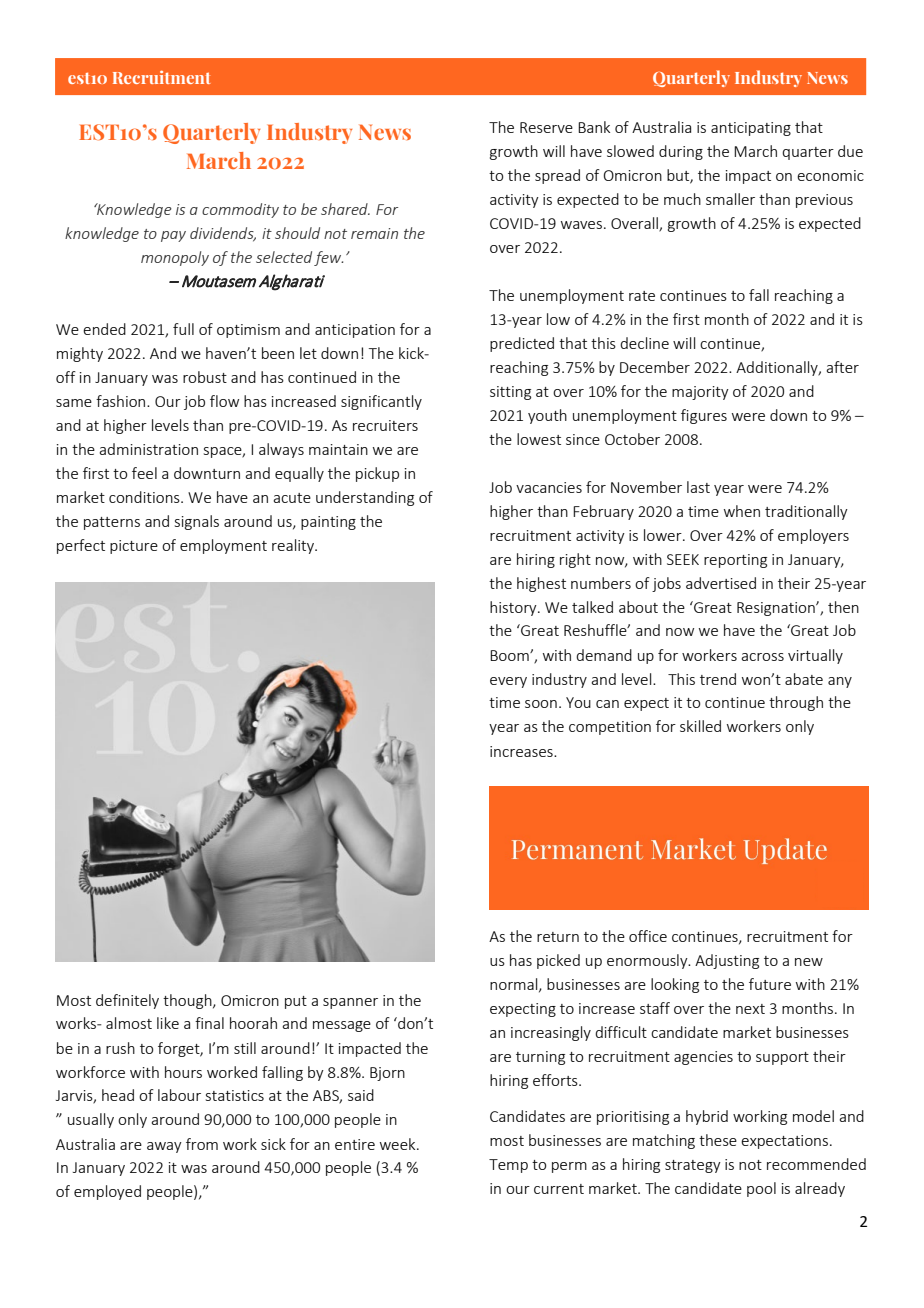  I want to click on commodity, so click(240, 210).
